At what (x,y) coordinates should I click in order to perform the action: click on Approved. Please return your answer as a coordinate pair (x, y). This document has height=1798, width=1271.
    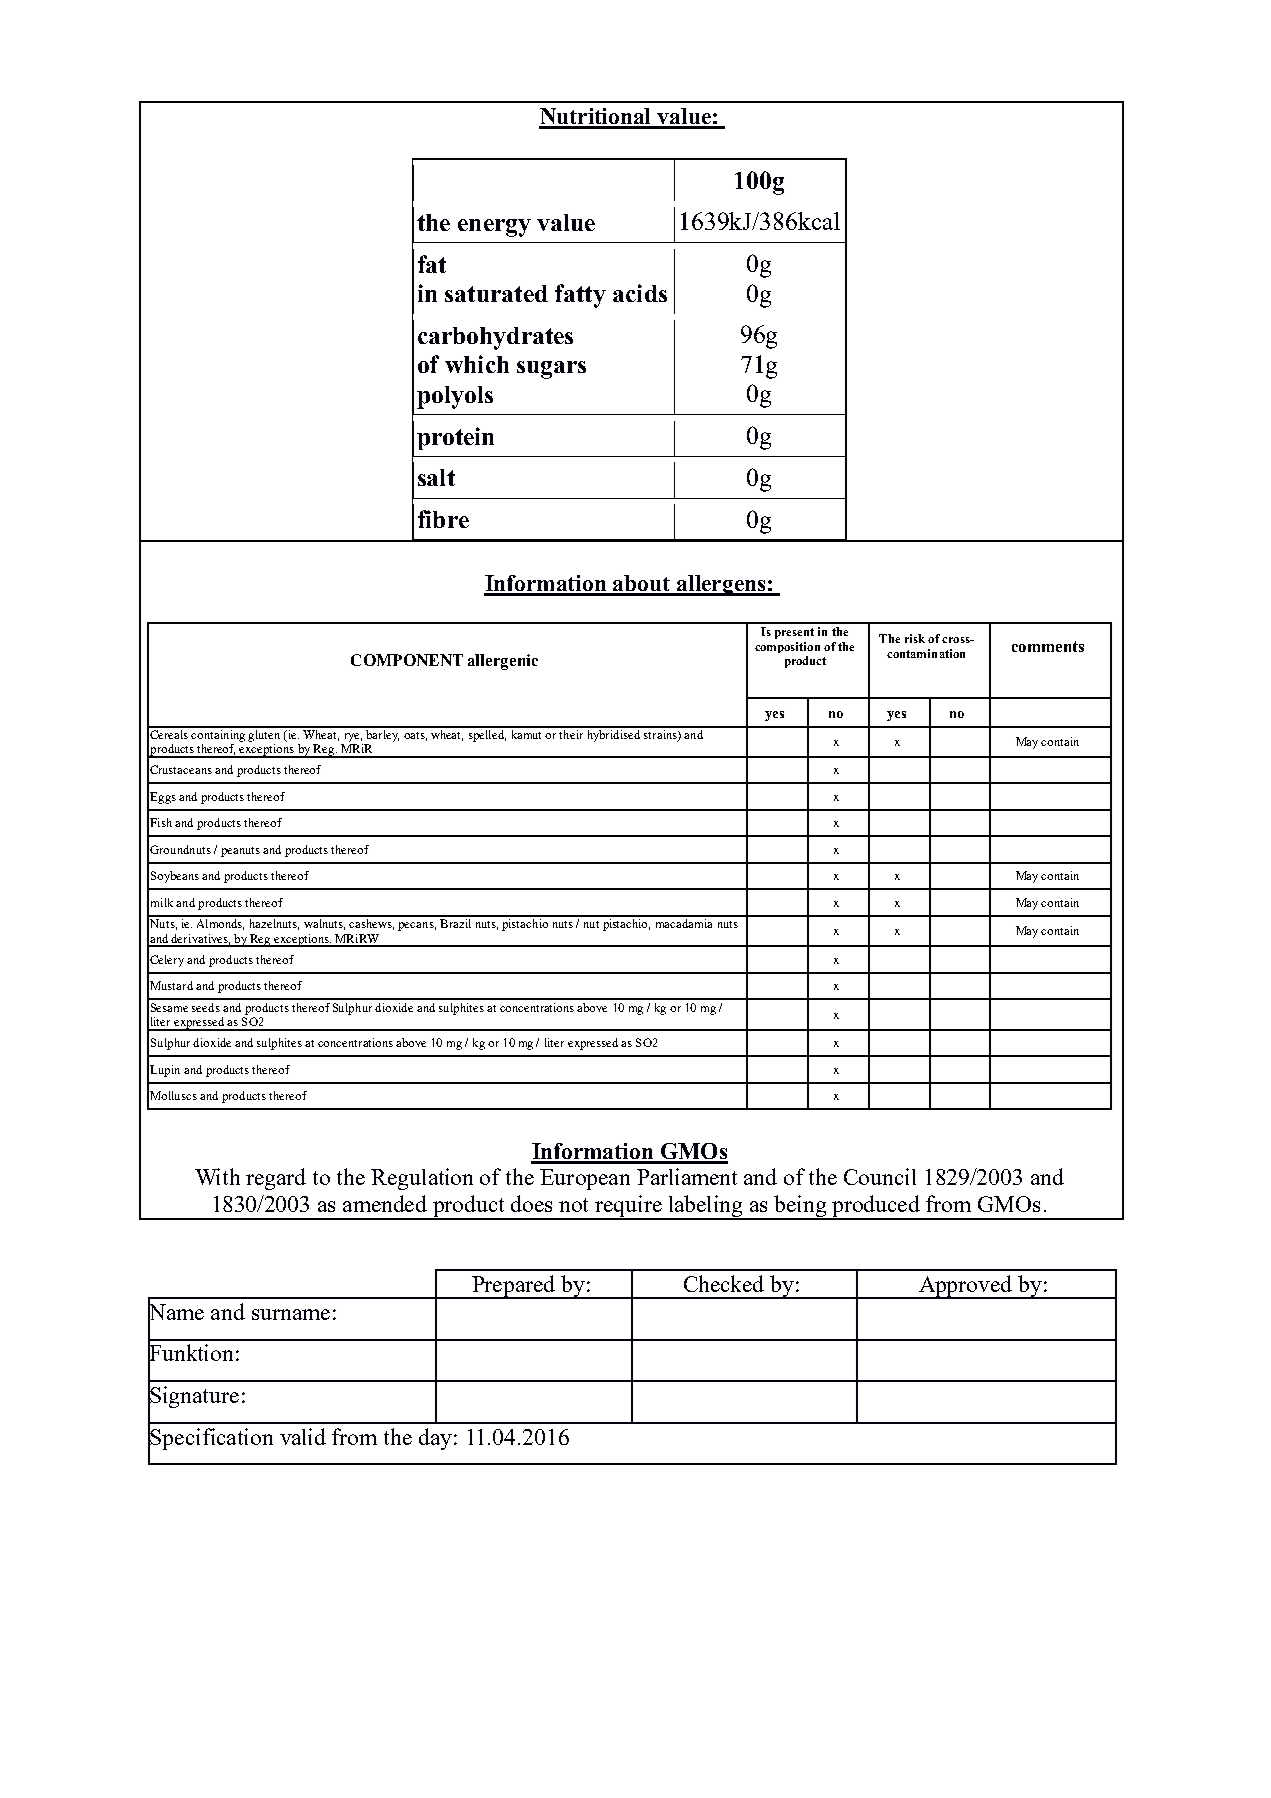
    Looking at the image, I should click on (965, 1287).
